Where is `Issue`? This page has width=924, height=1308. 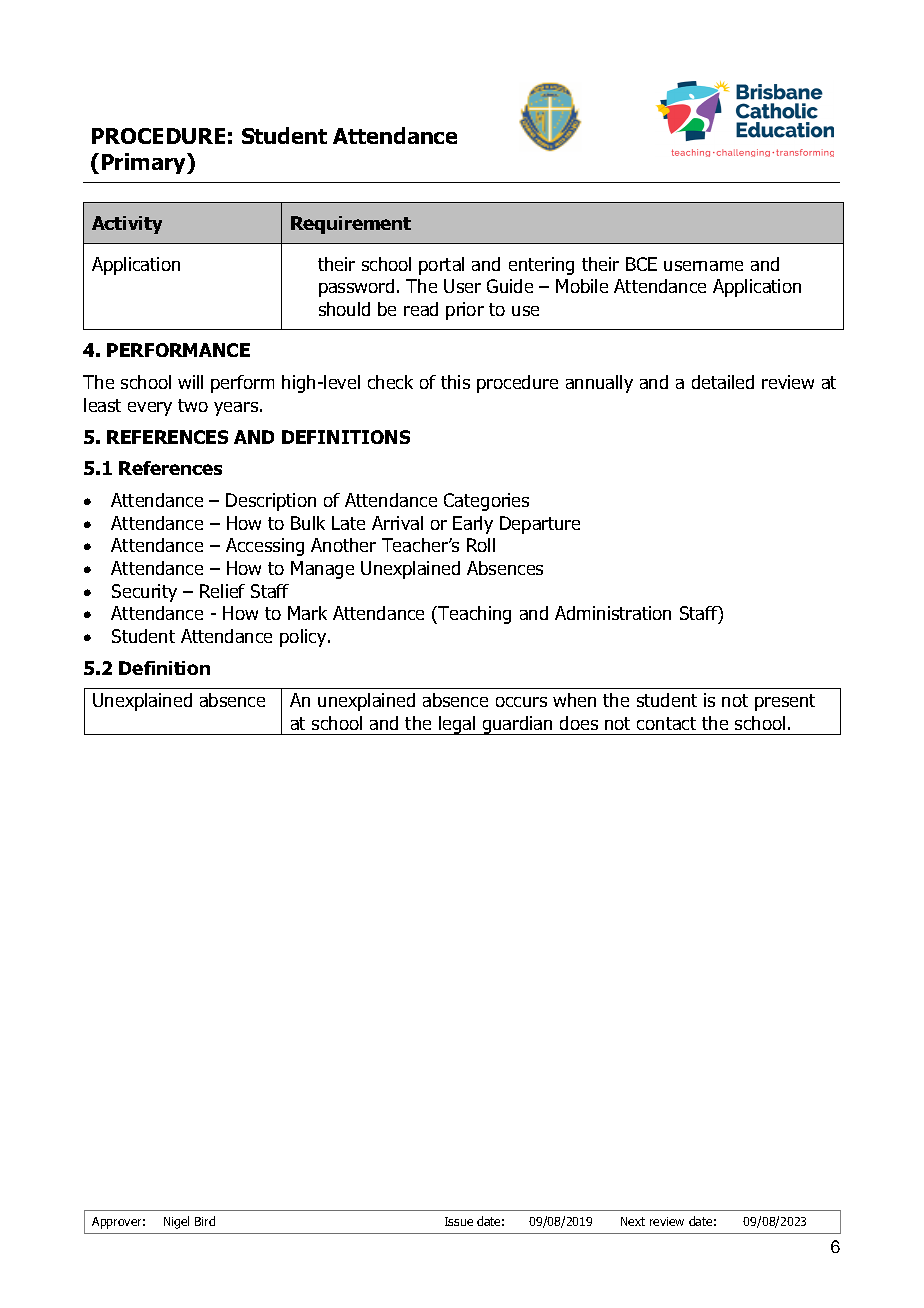
Issue is located at coordinates (459, 1221).
